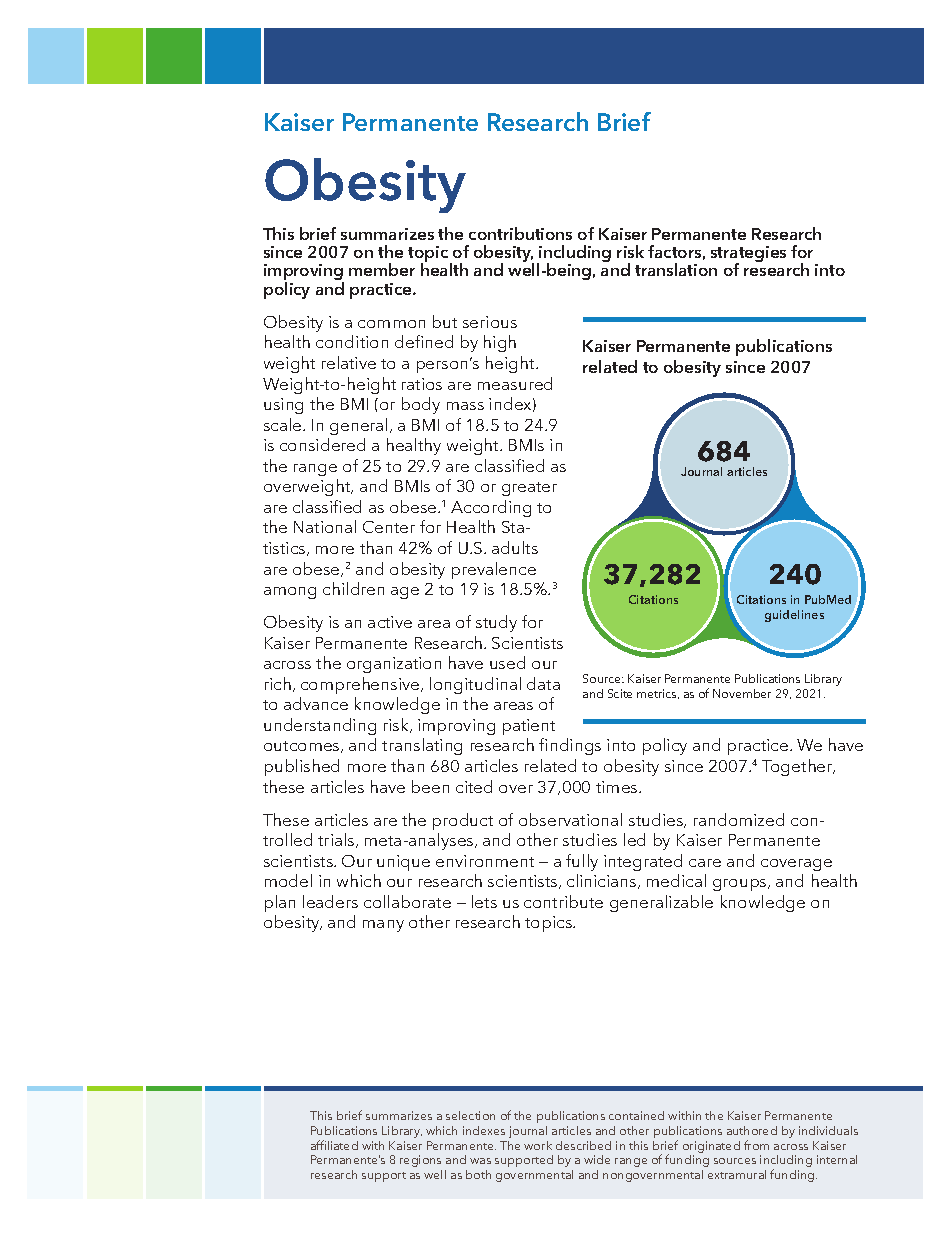  Describe the element at coordinates (742, 693) in the page. I see `November` at that location.
